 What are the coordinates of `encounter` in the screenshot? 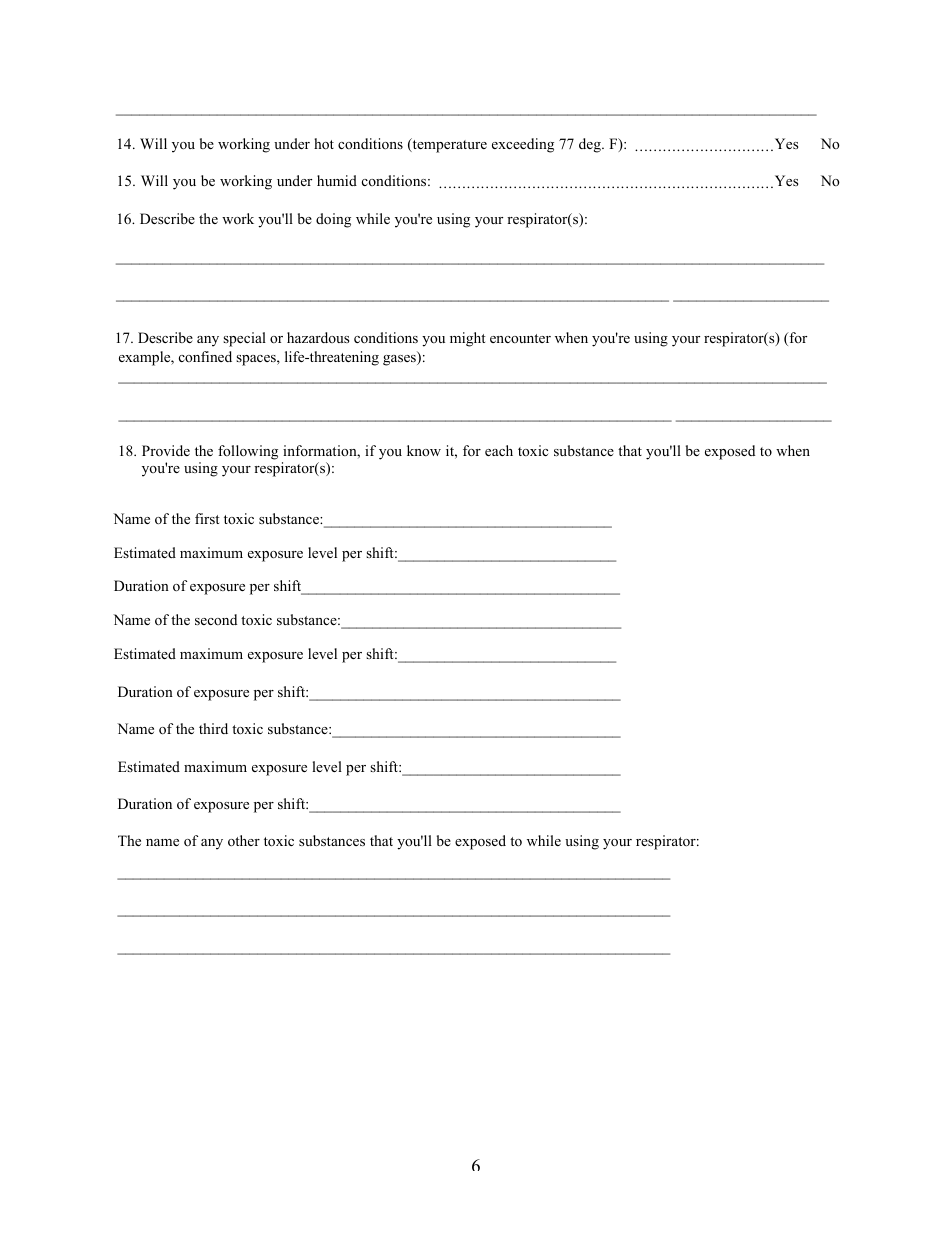 It's located at (520, 338).
